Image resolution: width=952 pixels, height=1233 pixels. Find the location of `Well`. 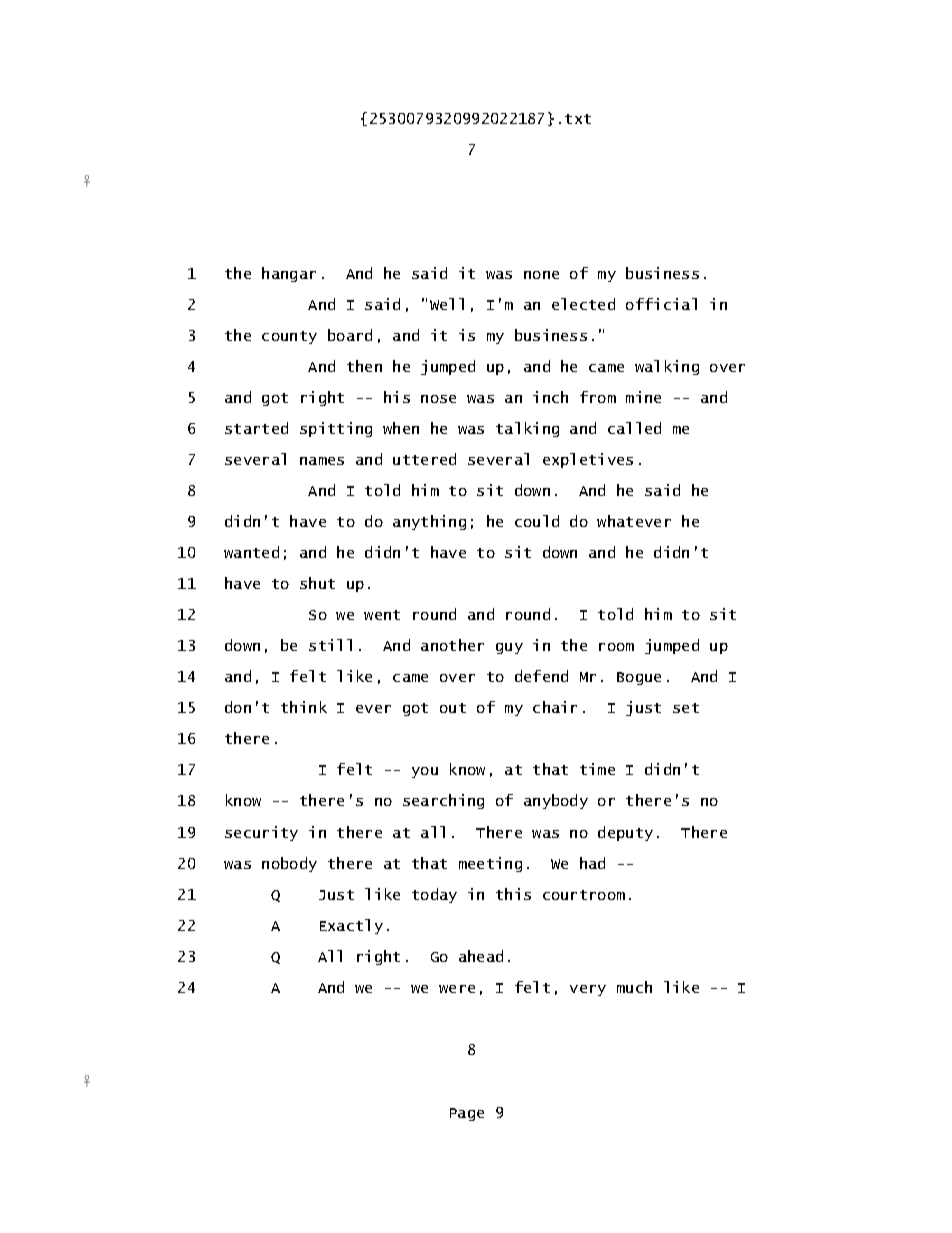

Well is located at coordinates (447, 304).
